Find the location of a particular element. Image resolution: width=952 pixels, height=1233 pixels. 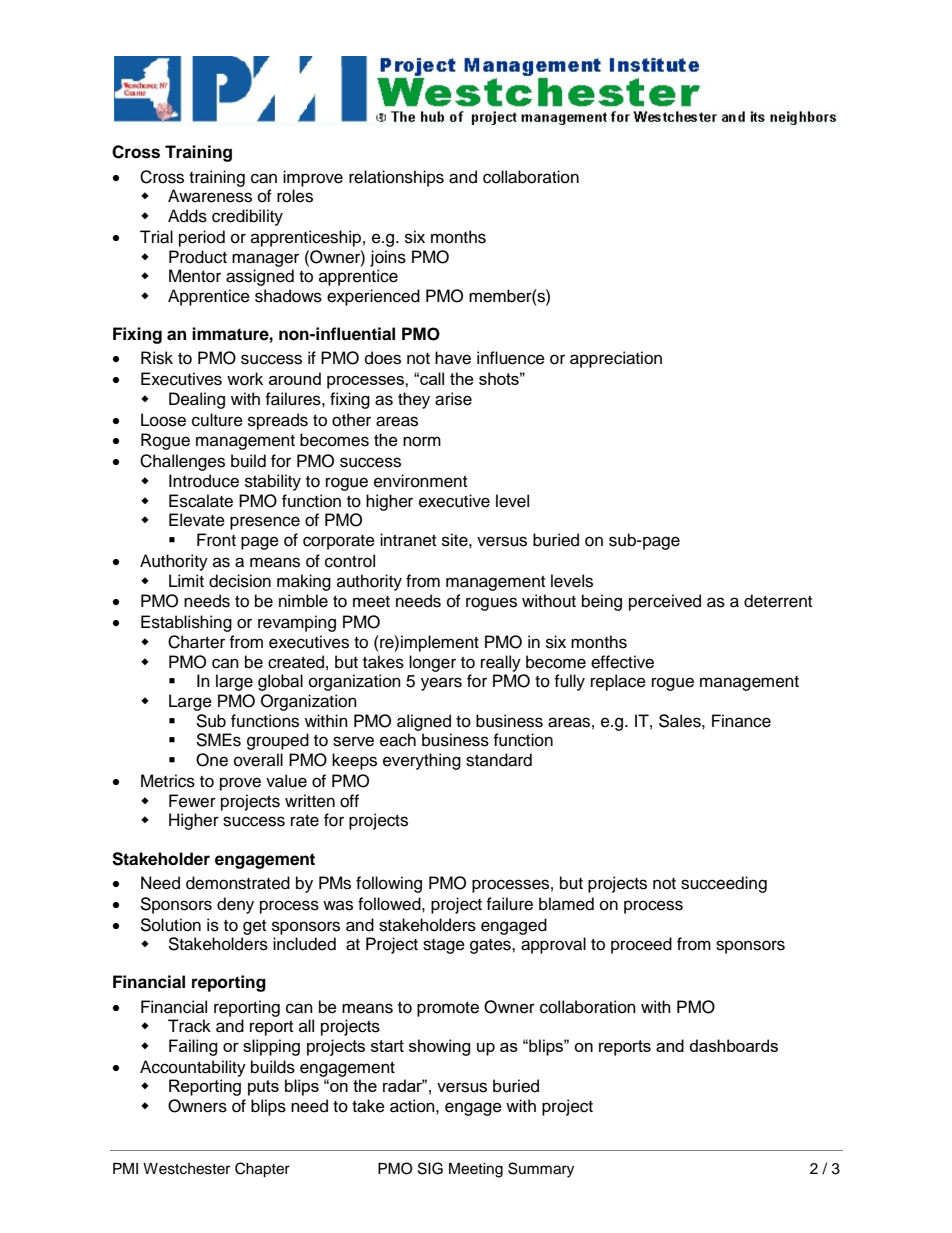

appreciation is located at coordinates (616, 359).
